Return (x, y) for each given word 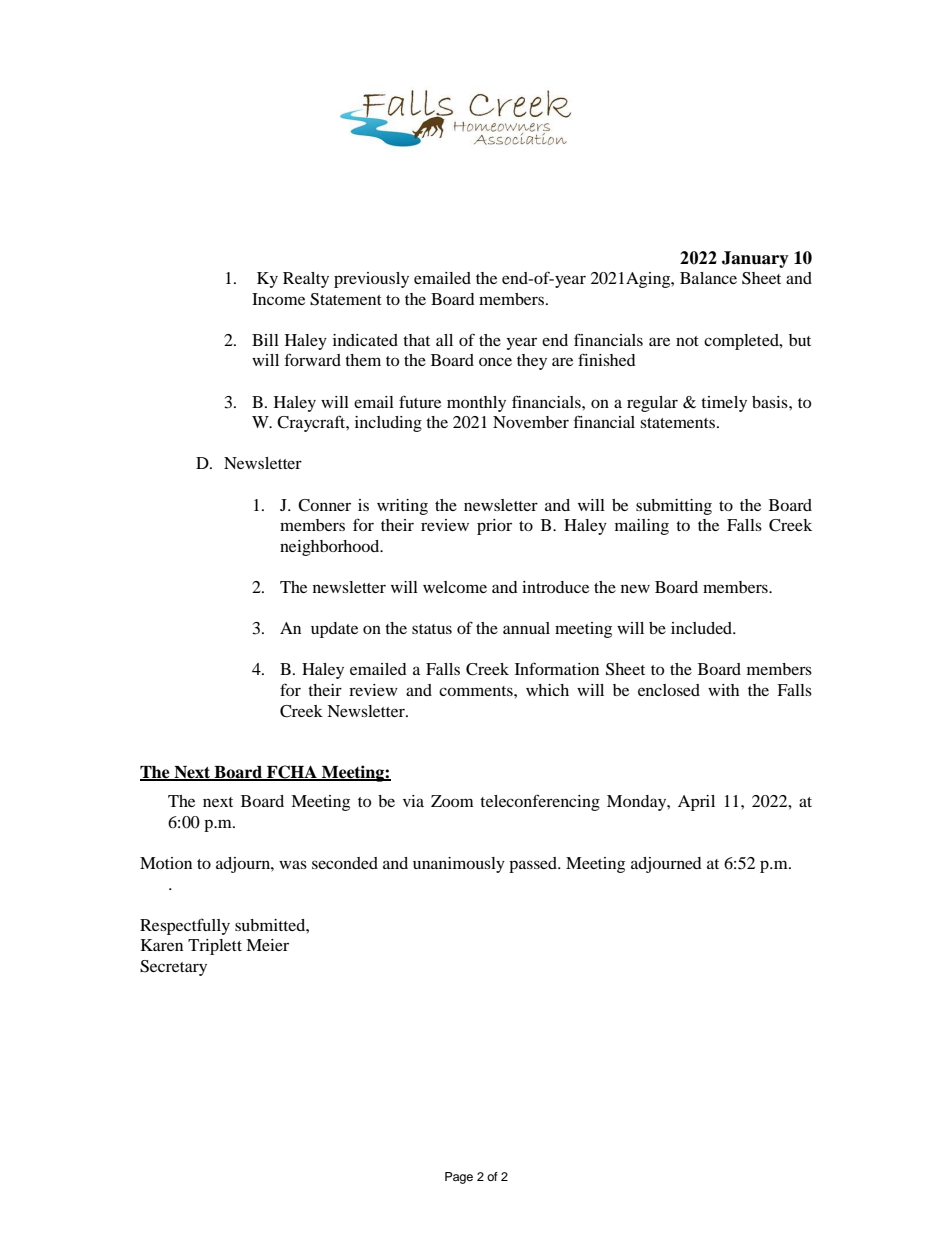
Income (278, 299)
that (416, 340)
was (293, 864)
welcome (455, 587)
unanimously (459, 865)
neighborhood (331, 548)
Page (459, 1178)
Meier (267, 945)
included (703, 628)
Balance (708, 278)
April (696, 803)
